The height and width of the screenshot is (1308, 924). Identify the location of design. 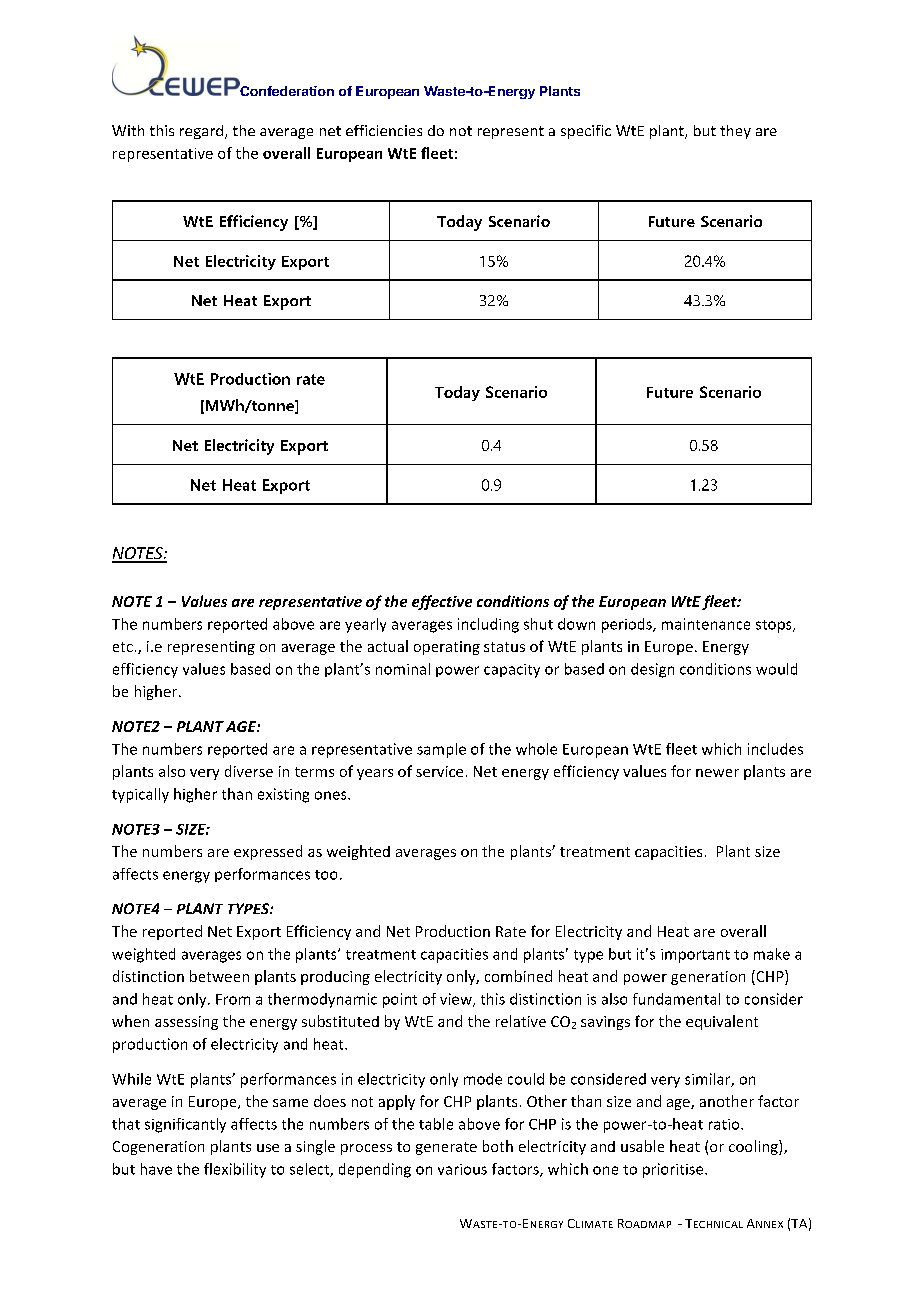
(652, 670).
